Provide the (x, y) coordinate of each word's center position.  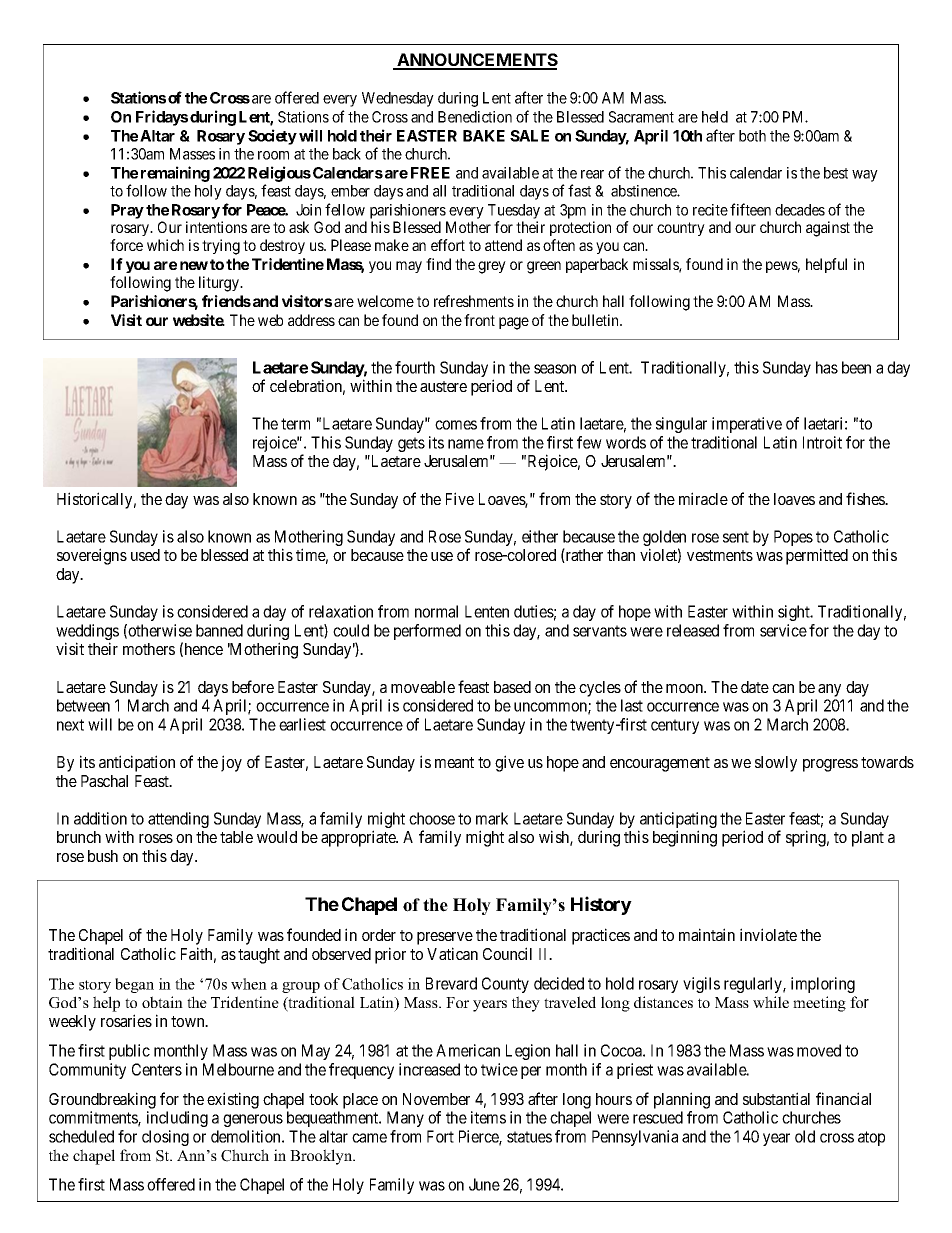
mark (492, 818)
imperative (747, 425)
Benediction (475, 117)
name (466, 444)
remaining (175, 174)
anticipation (137, 763)
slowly (776, 764)
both (752, 136)
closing (165, 1138)
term (295, 424)
